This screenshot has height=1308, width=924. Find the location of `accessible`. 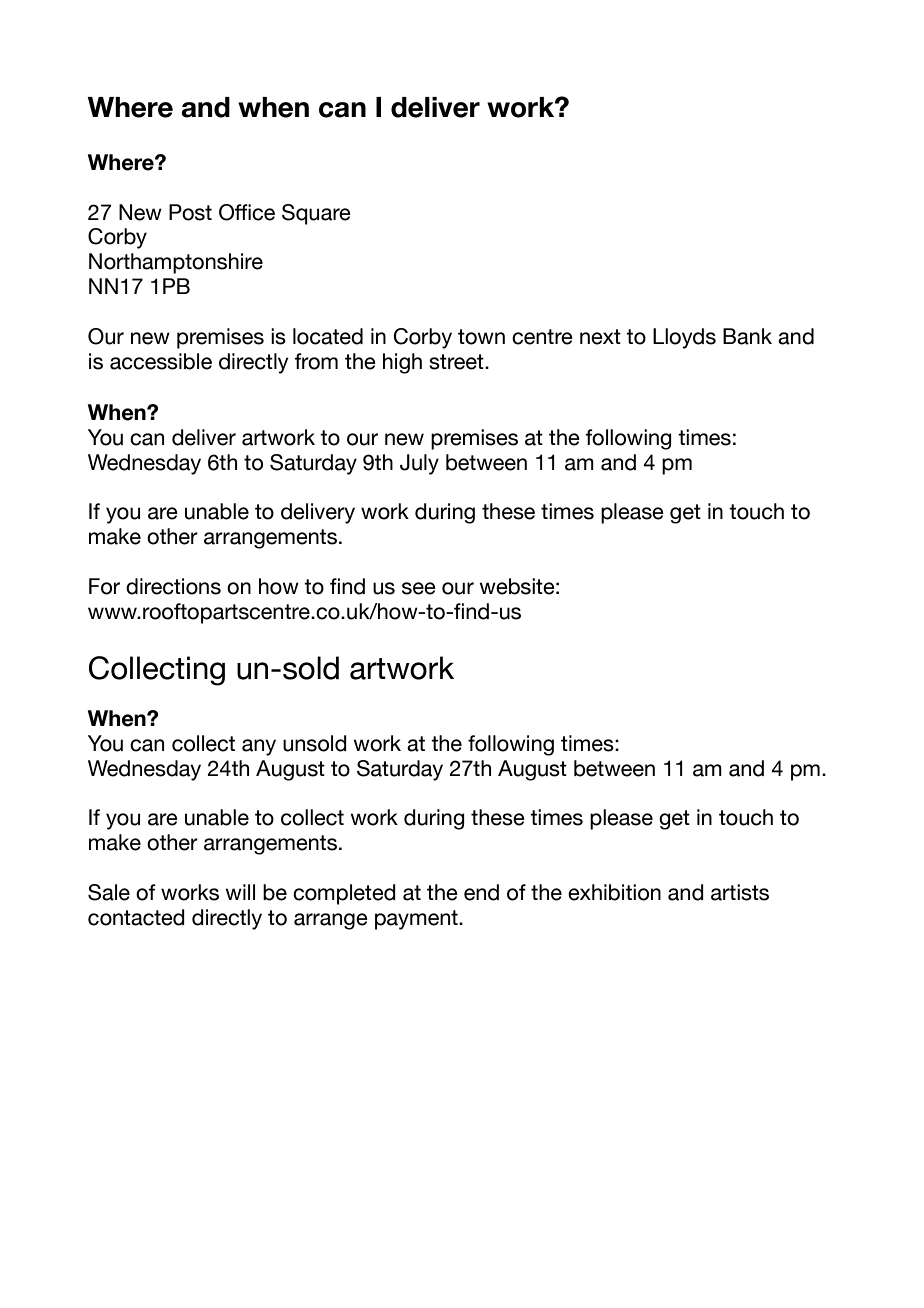

accessible is located at coordinates (161, 361).
